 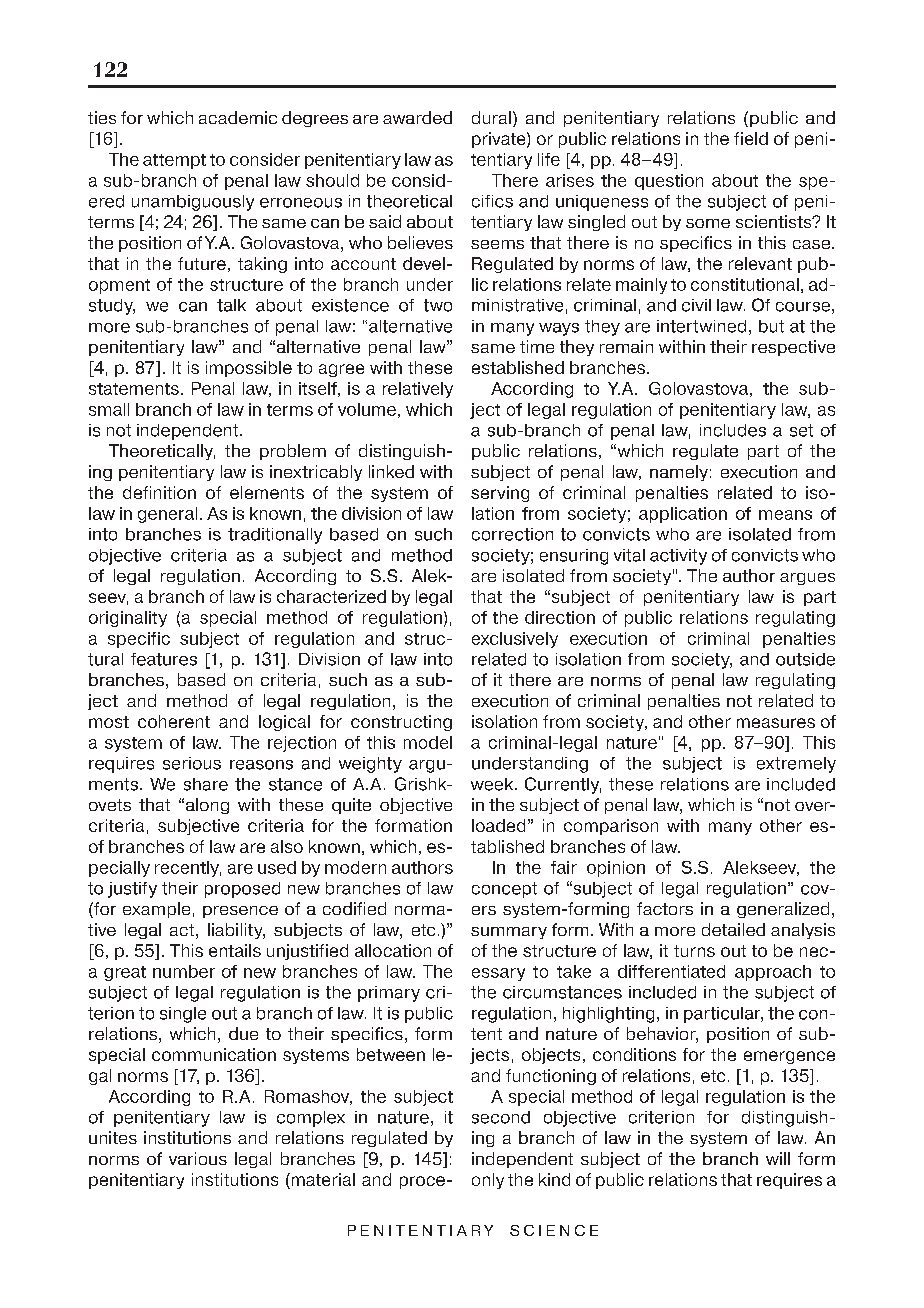 I want to click on various, so click(x=198, y=1158).
